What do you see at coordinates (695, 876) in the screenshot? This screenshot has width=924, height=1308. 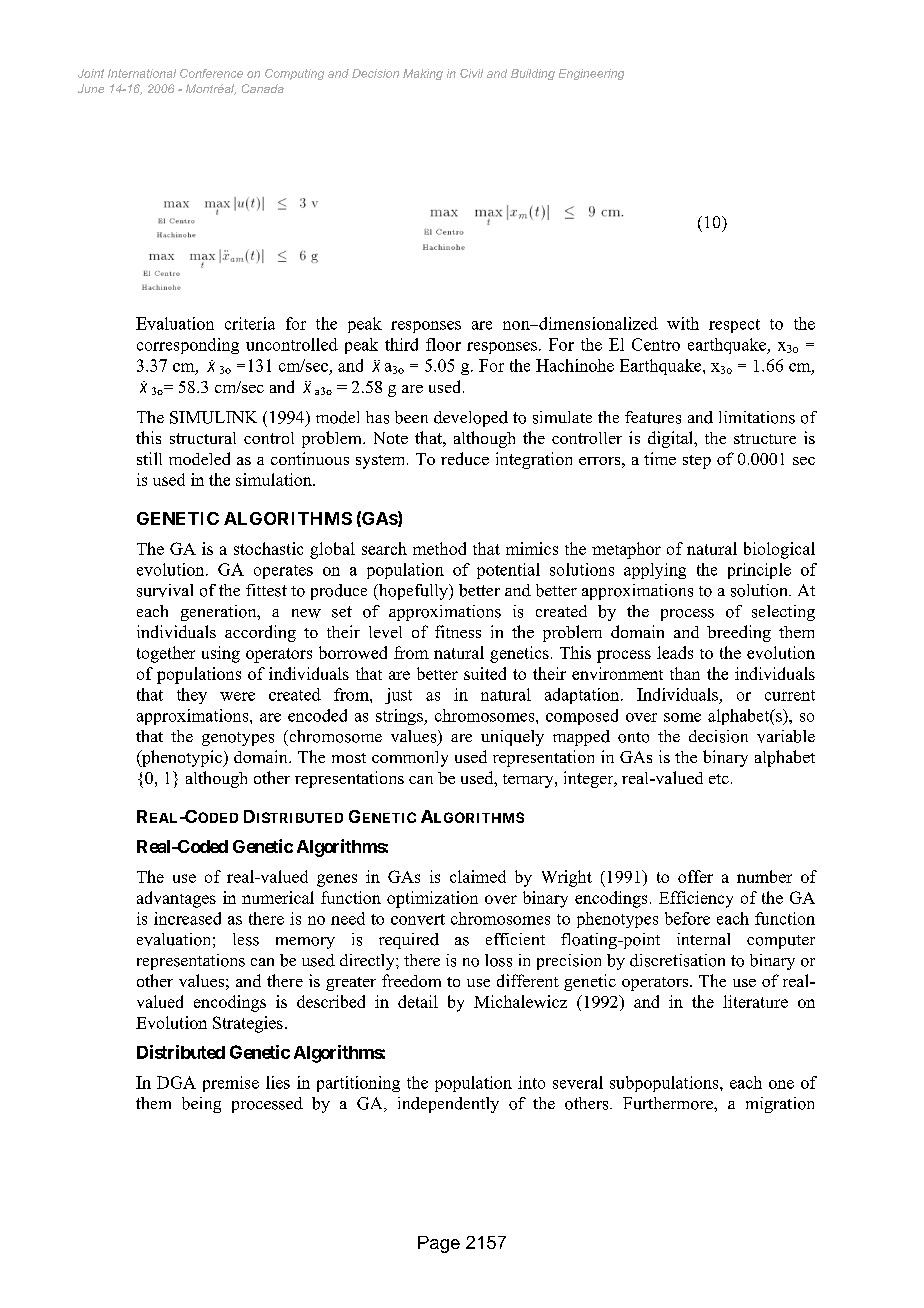 I see `offer` at bounding box center [695, 876].
